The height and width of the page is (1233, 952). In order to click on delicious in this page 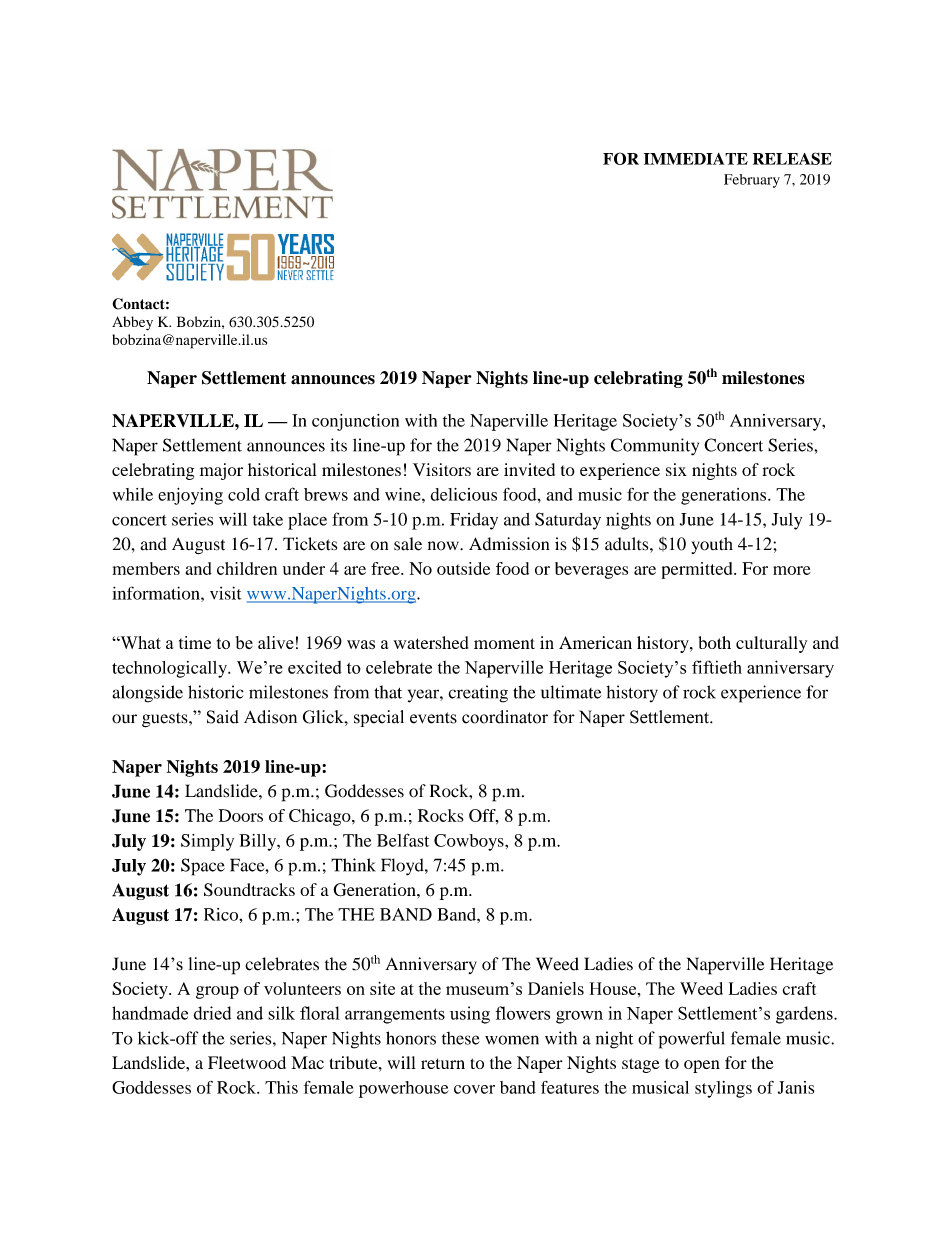, I will do `click(463, 494)`.
